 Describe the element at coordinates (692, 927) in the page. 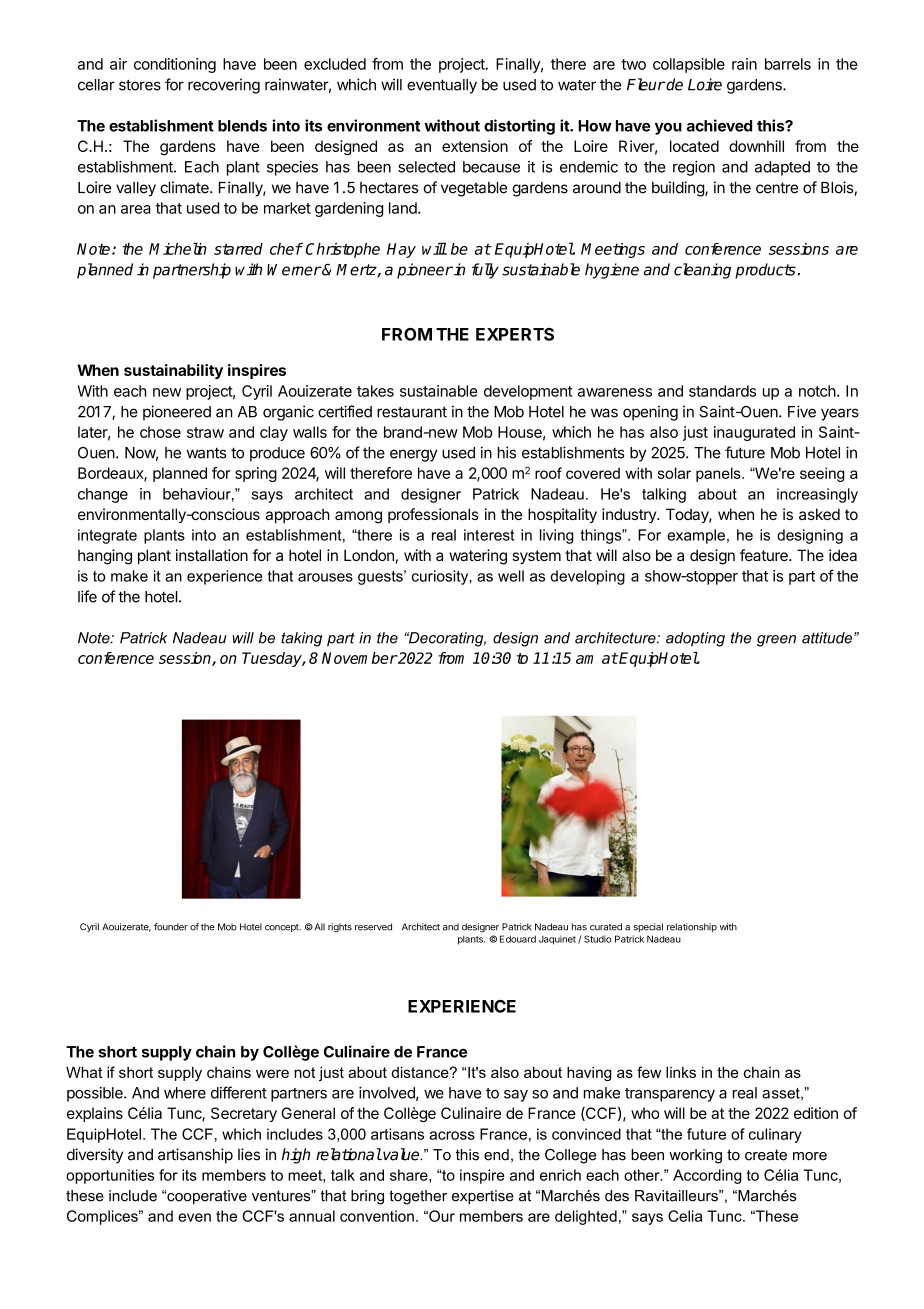

I see `relationship` at that location.
